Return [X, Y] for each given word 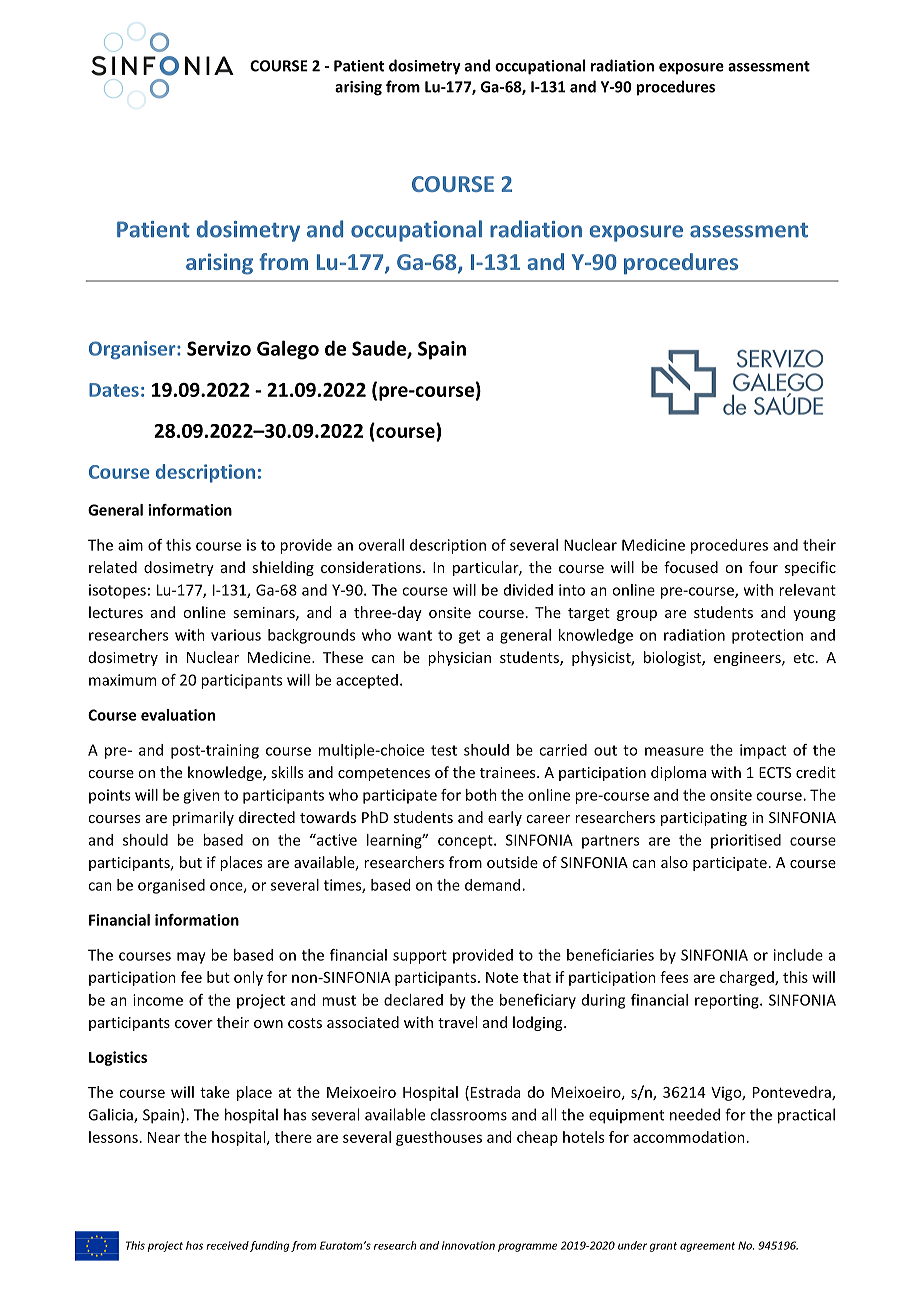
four [763, 567]
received [227, 1245]
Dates [114, 390]
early [505, 818]
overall [381, 545]
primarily [203, 818]
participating [704, 819]
